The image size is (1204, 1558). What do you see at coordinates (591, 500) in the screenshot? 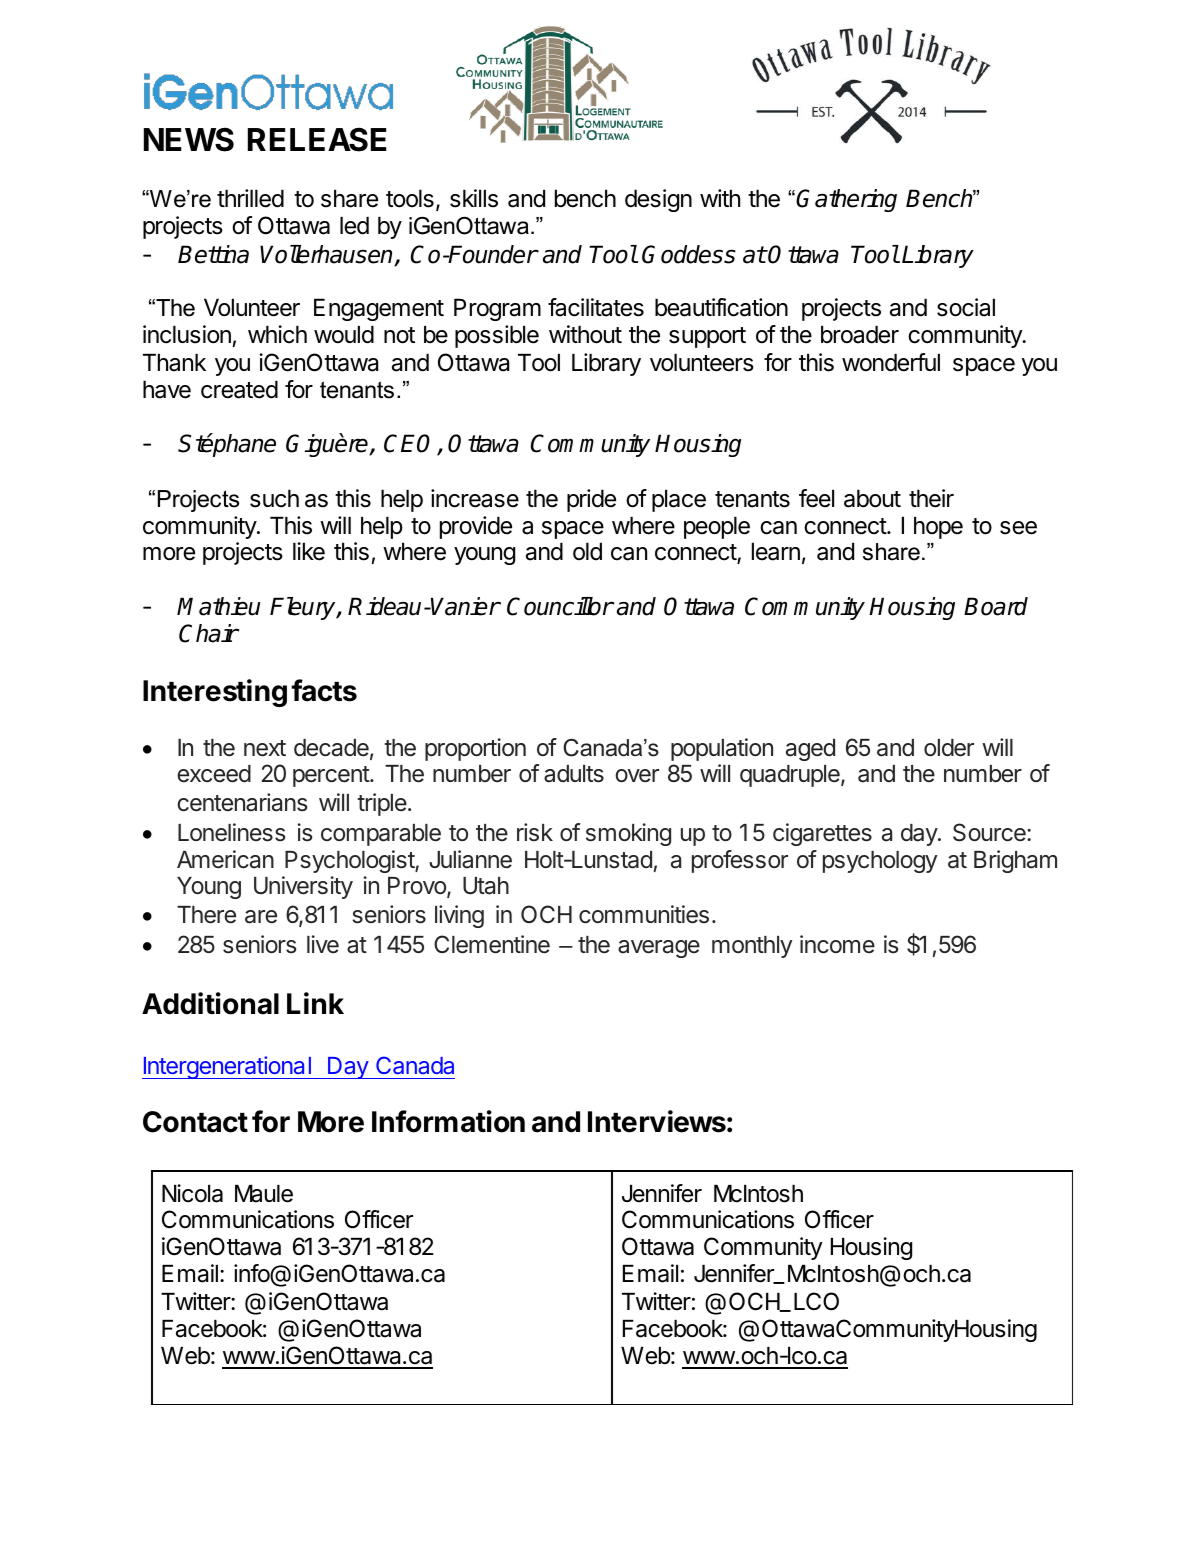
I see `pride` at bounding box center [591, 500].
